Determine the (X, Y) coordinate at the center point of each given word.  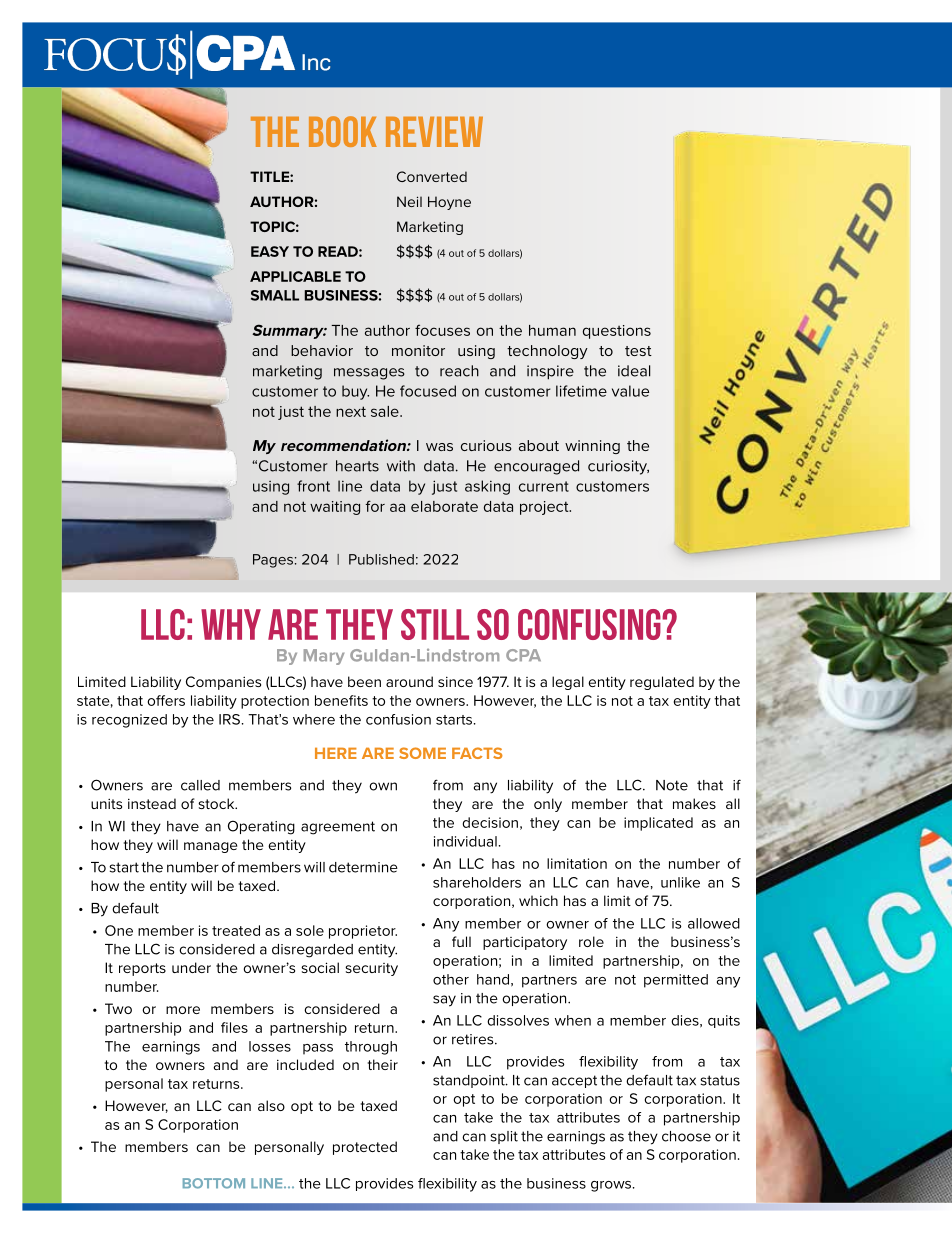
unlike (680, 882)
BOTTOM (214, 1183)
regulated (662, 683)
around (409, 681)
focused (428, 391)
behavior (322, 350)
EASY (270, 251)
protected (365, 1148)
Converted (432, 176)
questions (617, 332)
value (630, 391)
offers (166, 700)
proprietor (363, 932)
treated (236, 930)
